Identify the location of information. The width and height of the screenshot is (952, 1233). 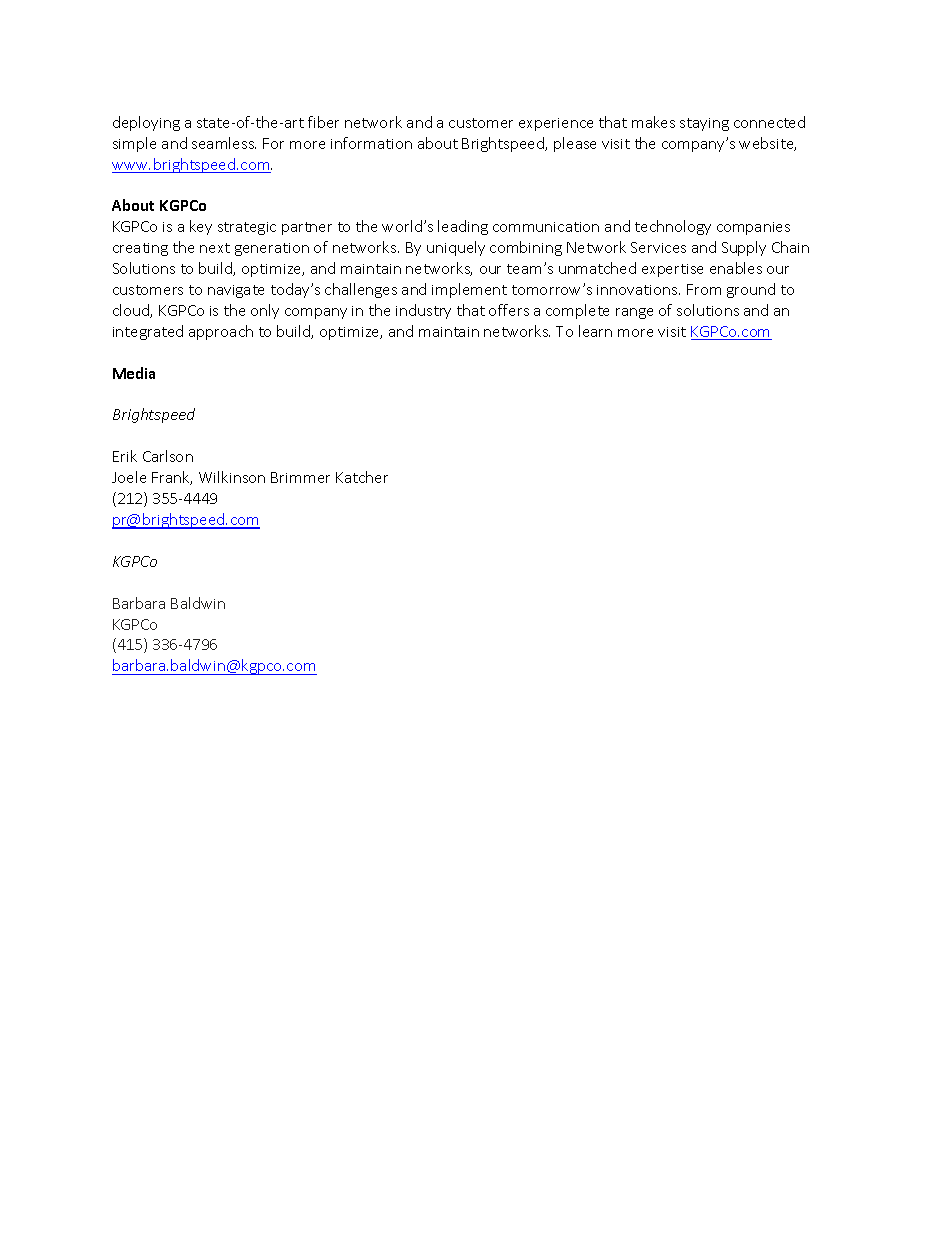
(371, 143).
